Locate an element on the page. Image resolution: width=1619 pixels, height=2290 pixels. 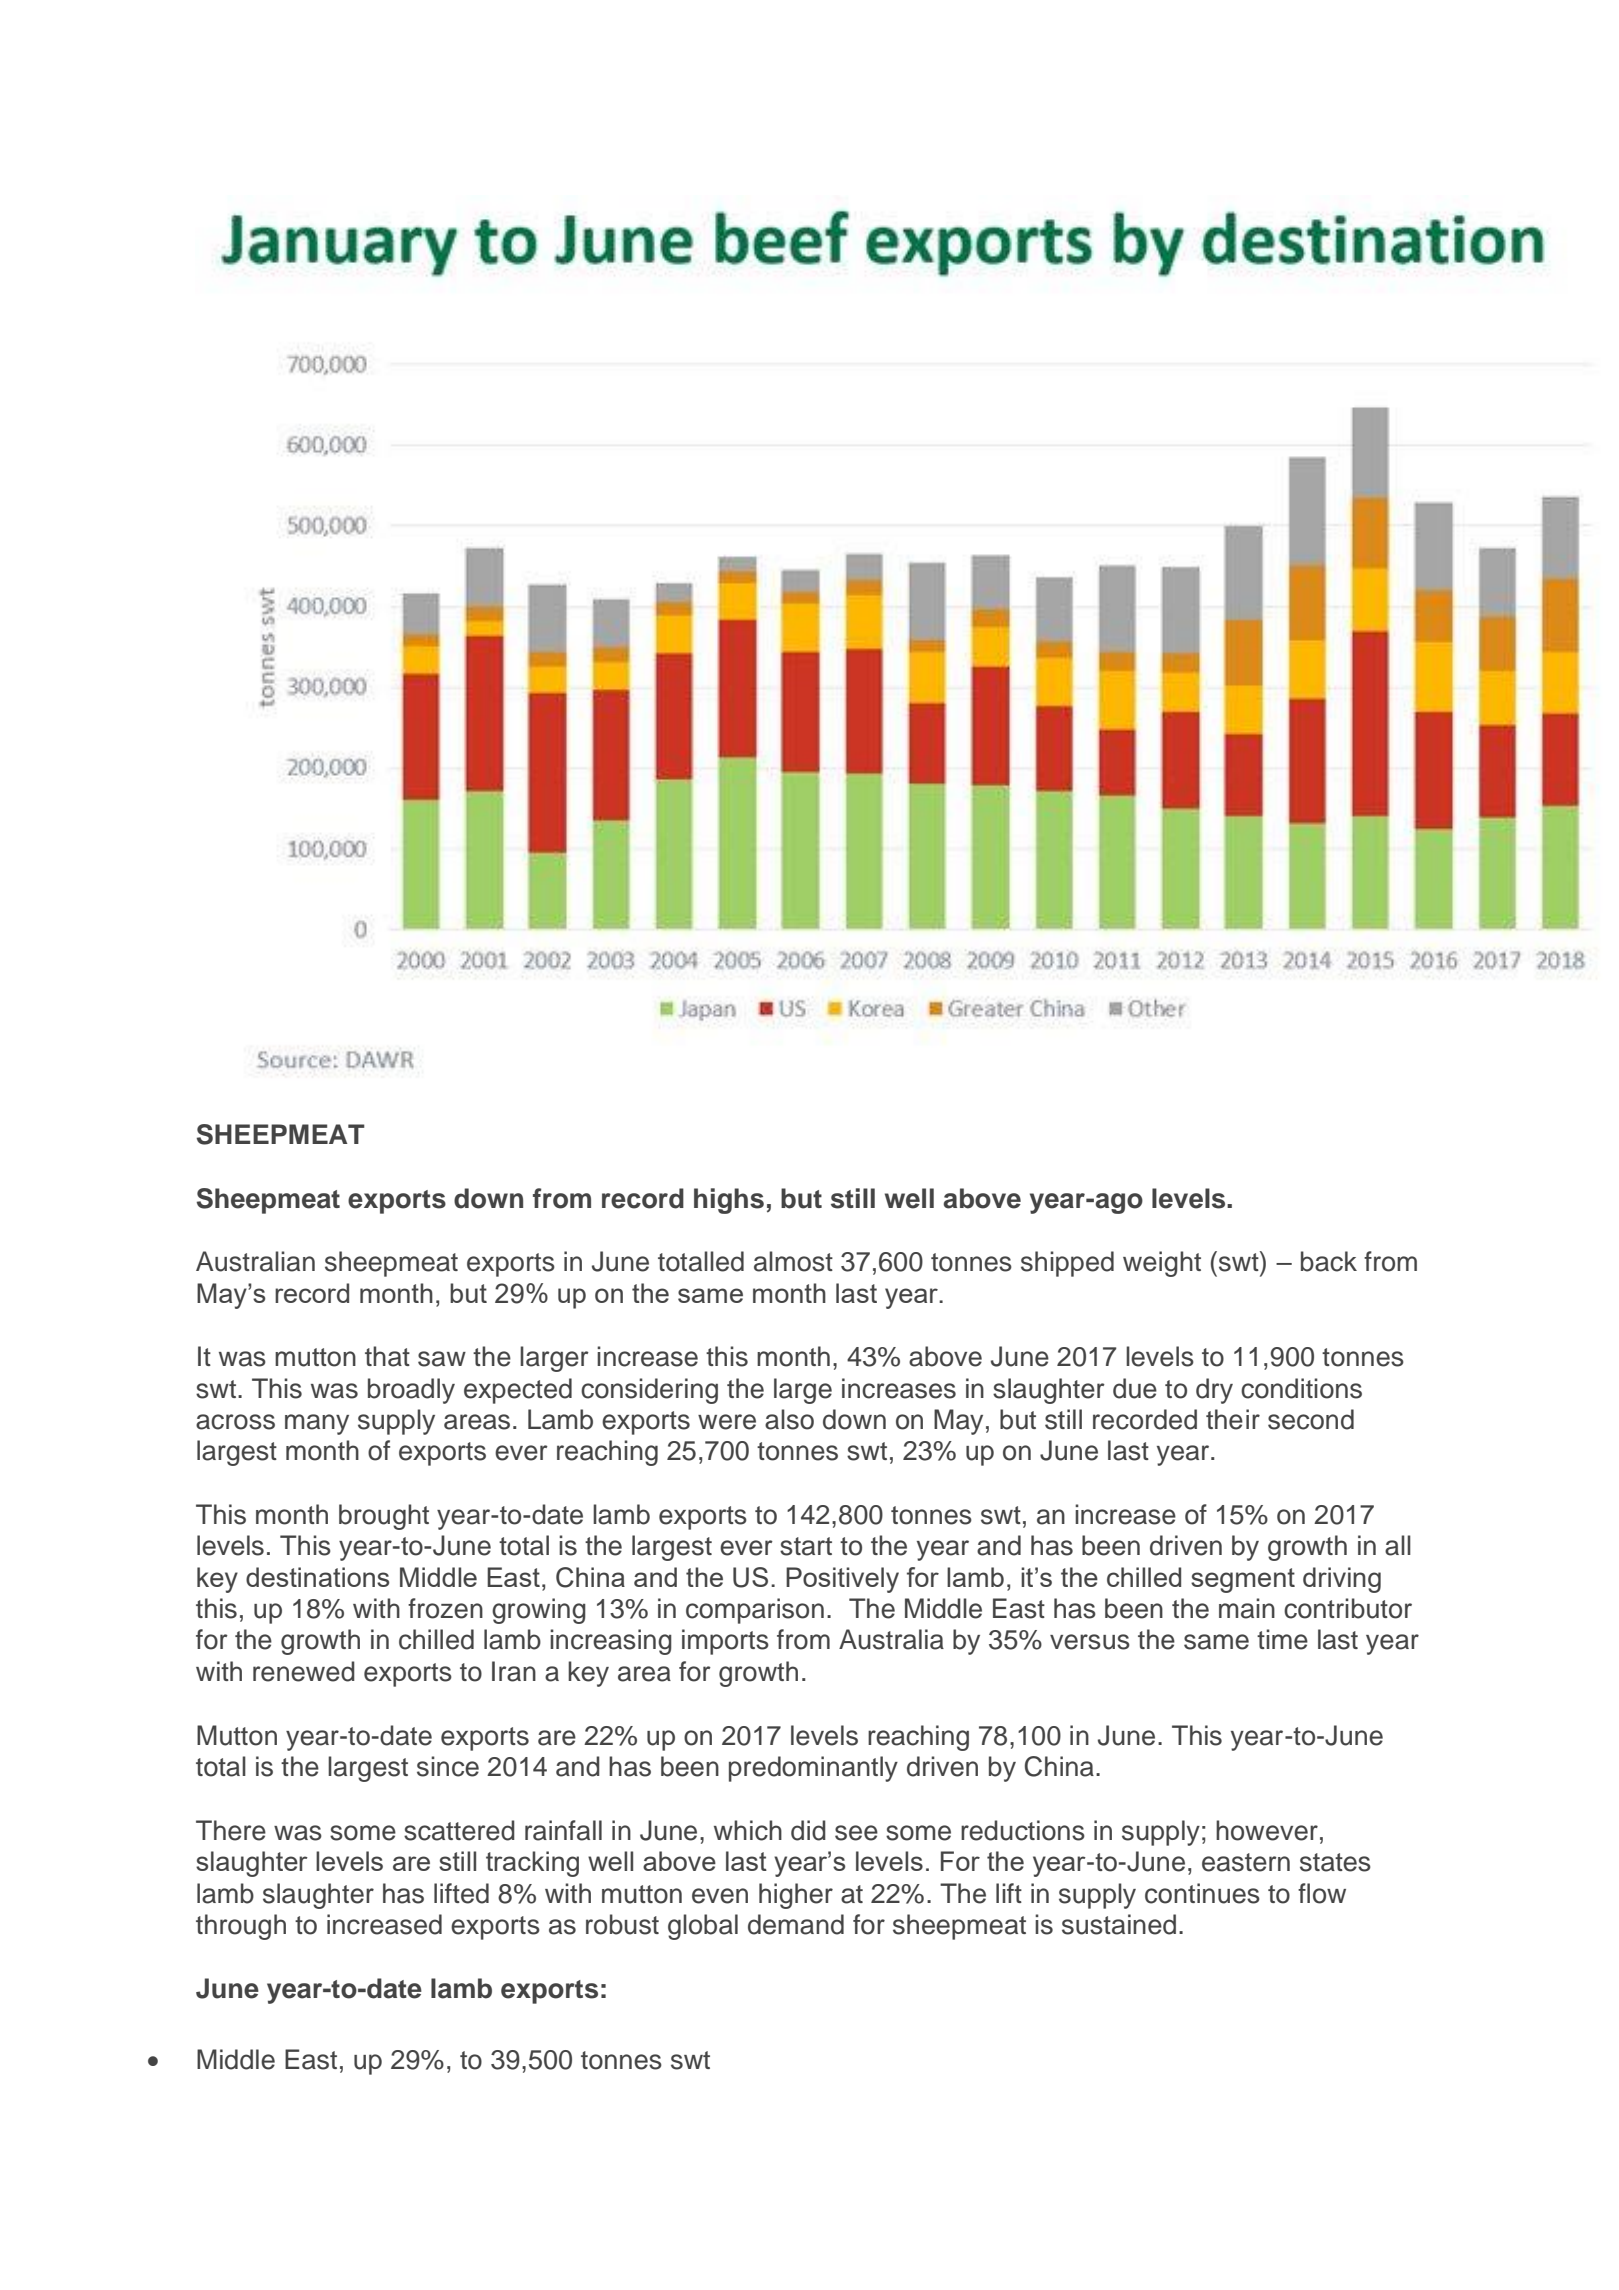
through is located at coordinates (241, 1927).
